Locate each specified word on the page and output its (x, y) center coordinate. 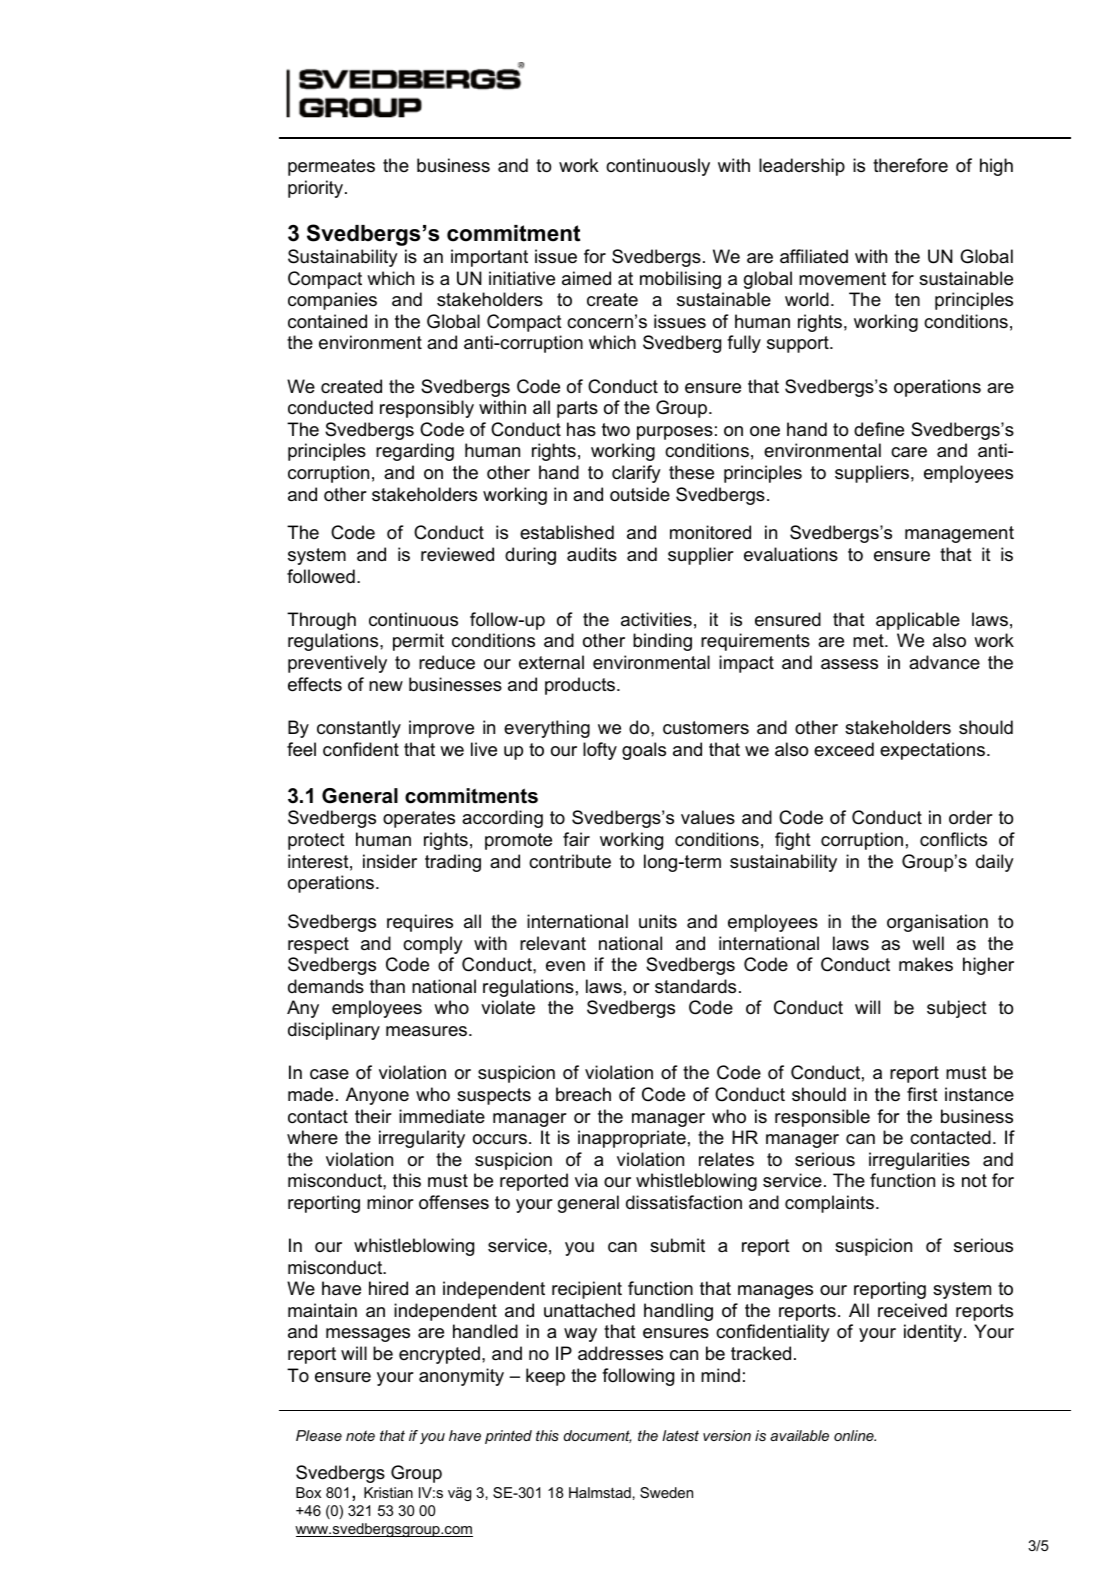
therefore (910, 165)
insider (390, 861)
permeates (331, 167)
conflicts (953, 839)
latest (680, 1435)
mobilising (680, 280)
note (360, 1435)
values (708, 817)
